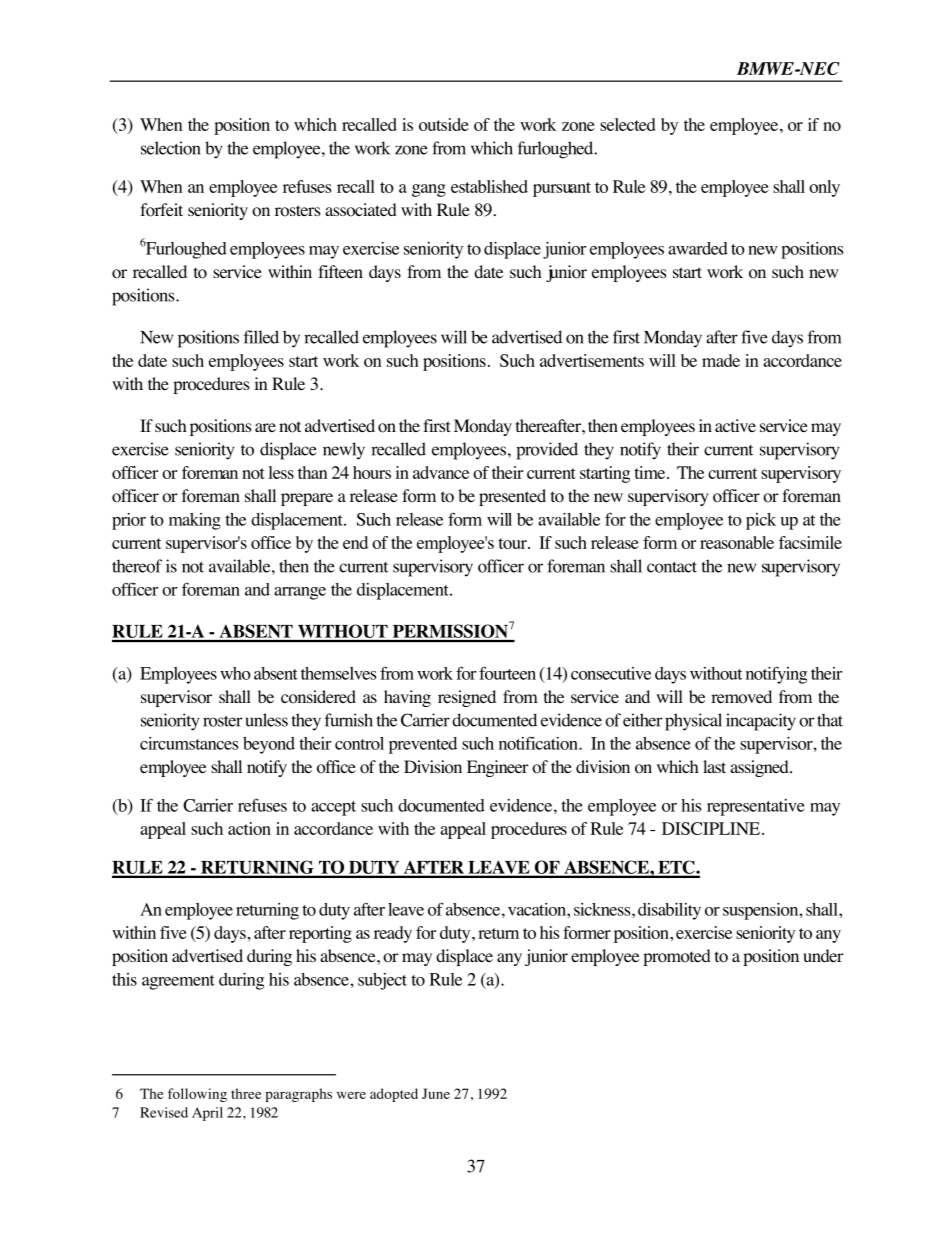 Image resolution: width=952 pixels, height=1233 pixels. Describe the element at coordinates (507, 673) in the page. I see `fourteen` at that location.
